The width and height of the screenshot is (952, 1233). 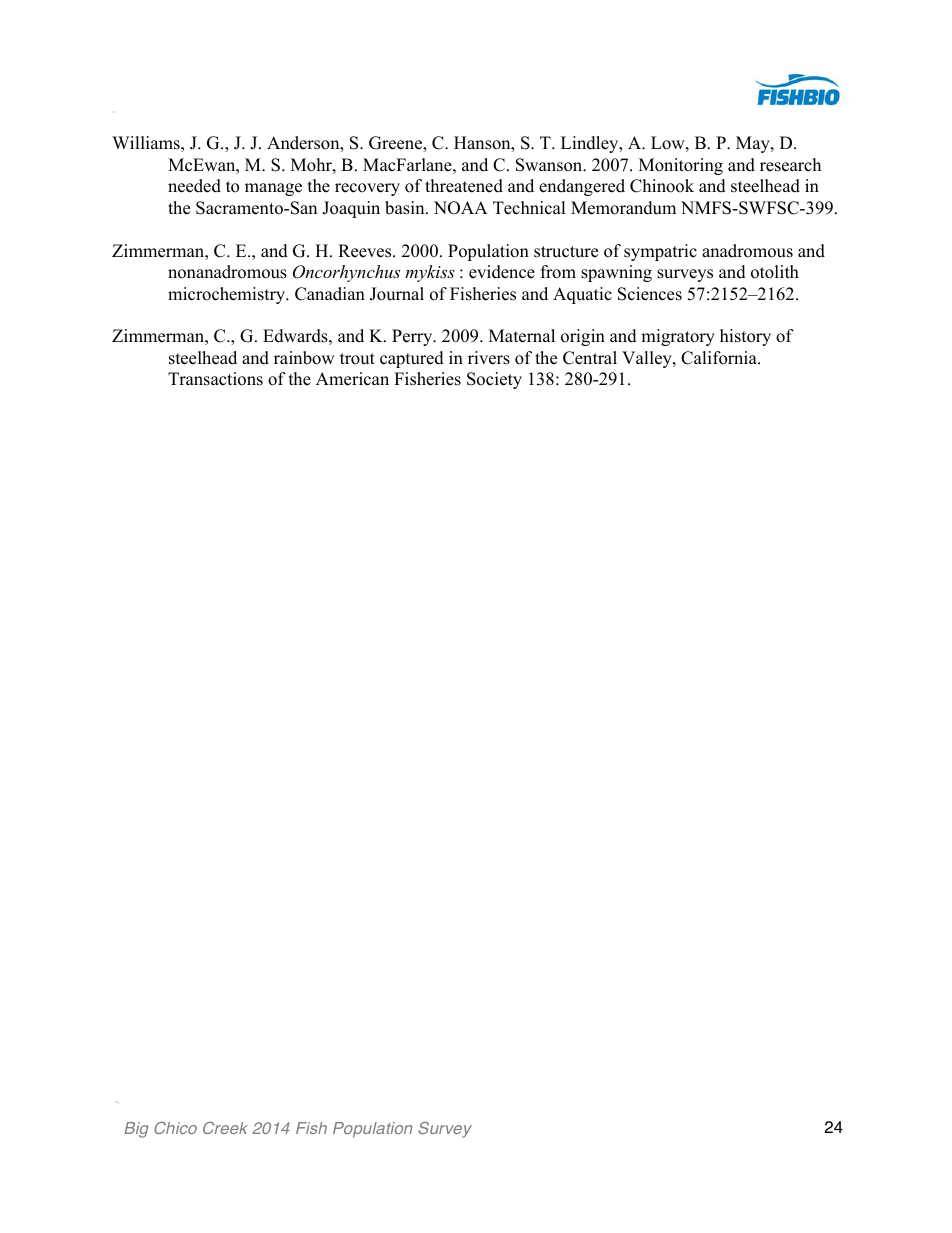 What do you see at coordinates (194, 186) in the screenshot?
I see `needed` at bounding box center [194, 186].
